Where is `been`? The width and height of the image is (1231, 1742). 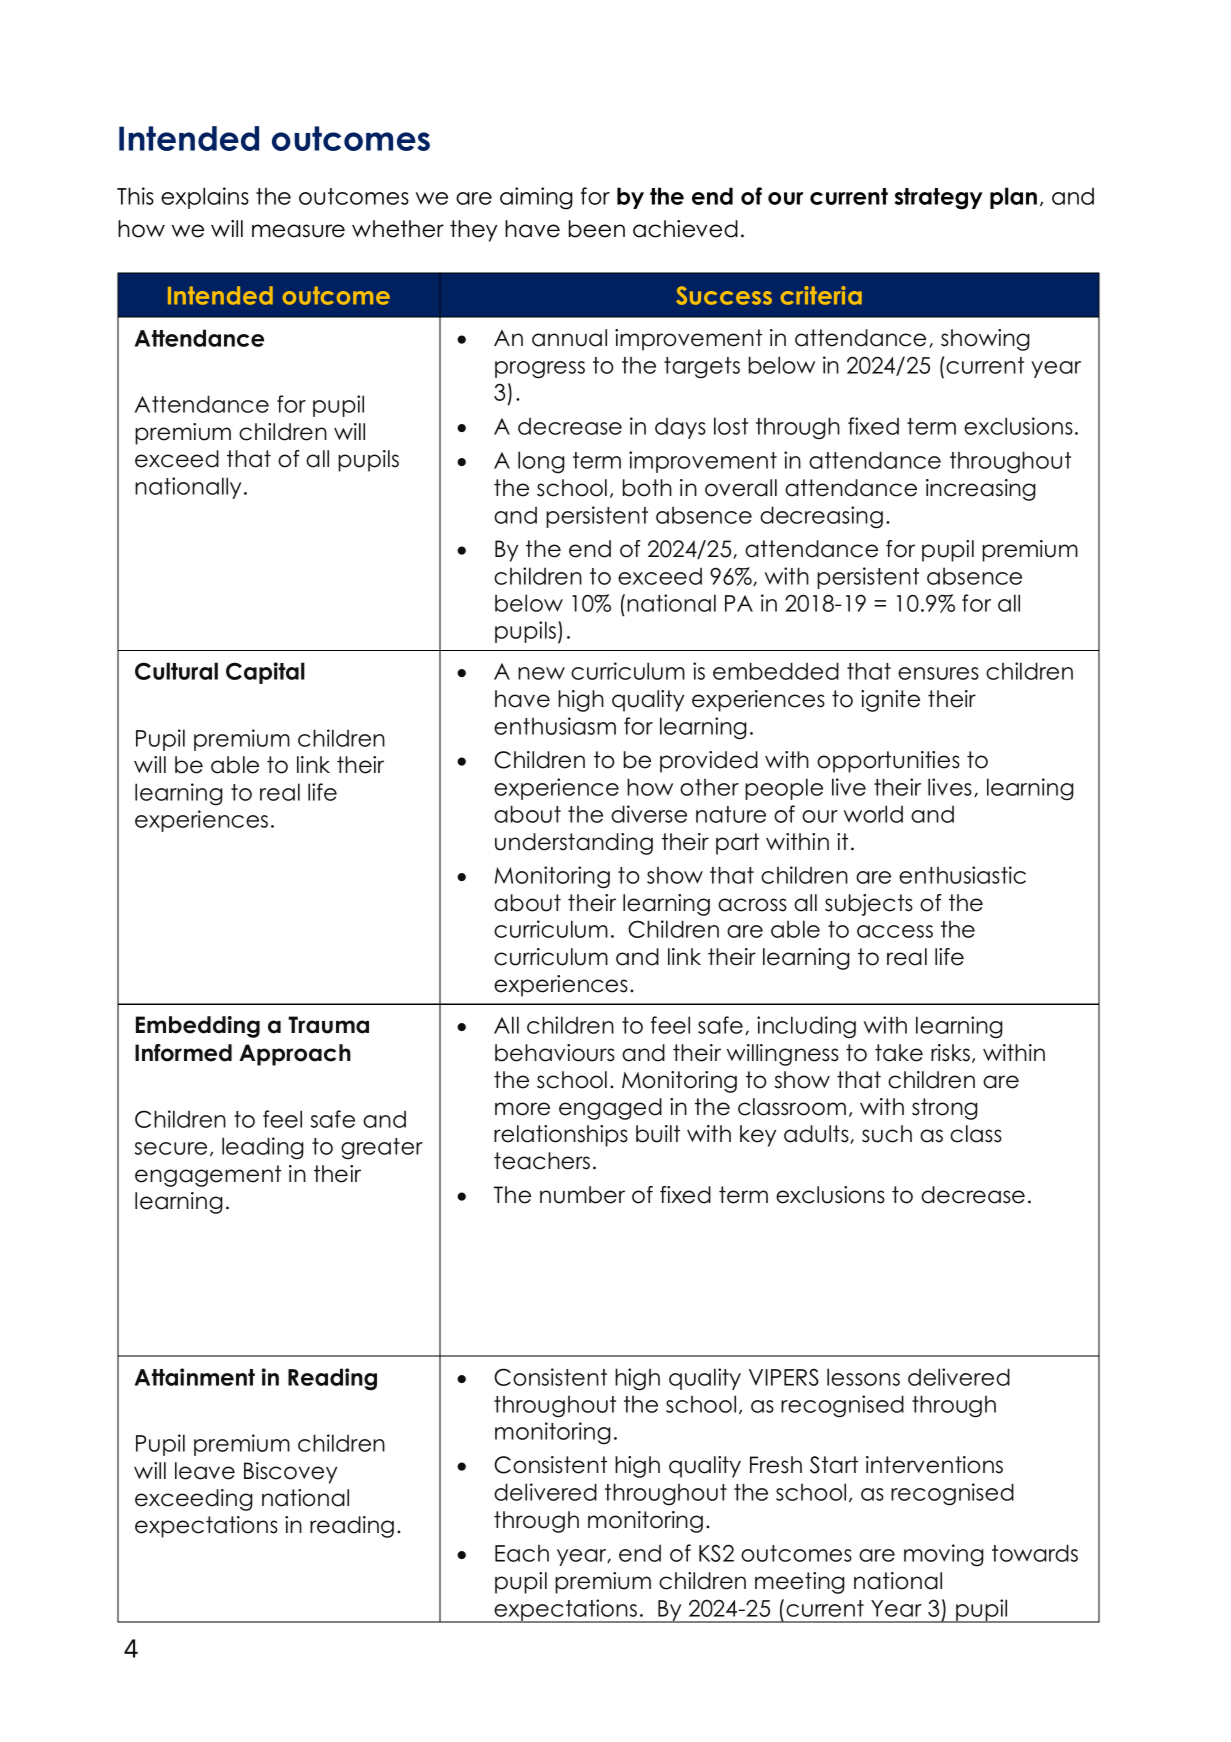 been is located at coordinates (597, 229).
